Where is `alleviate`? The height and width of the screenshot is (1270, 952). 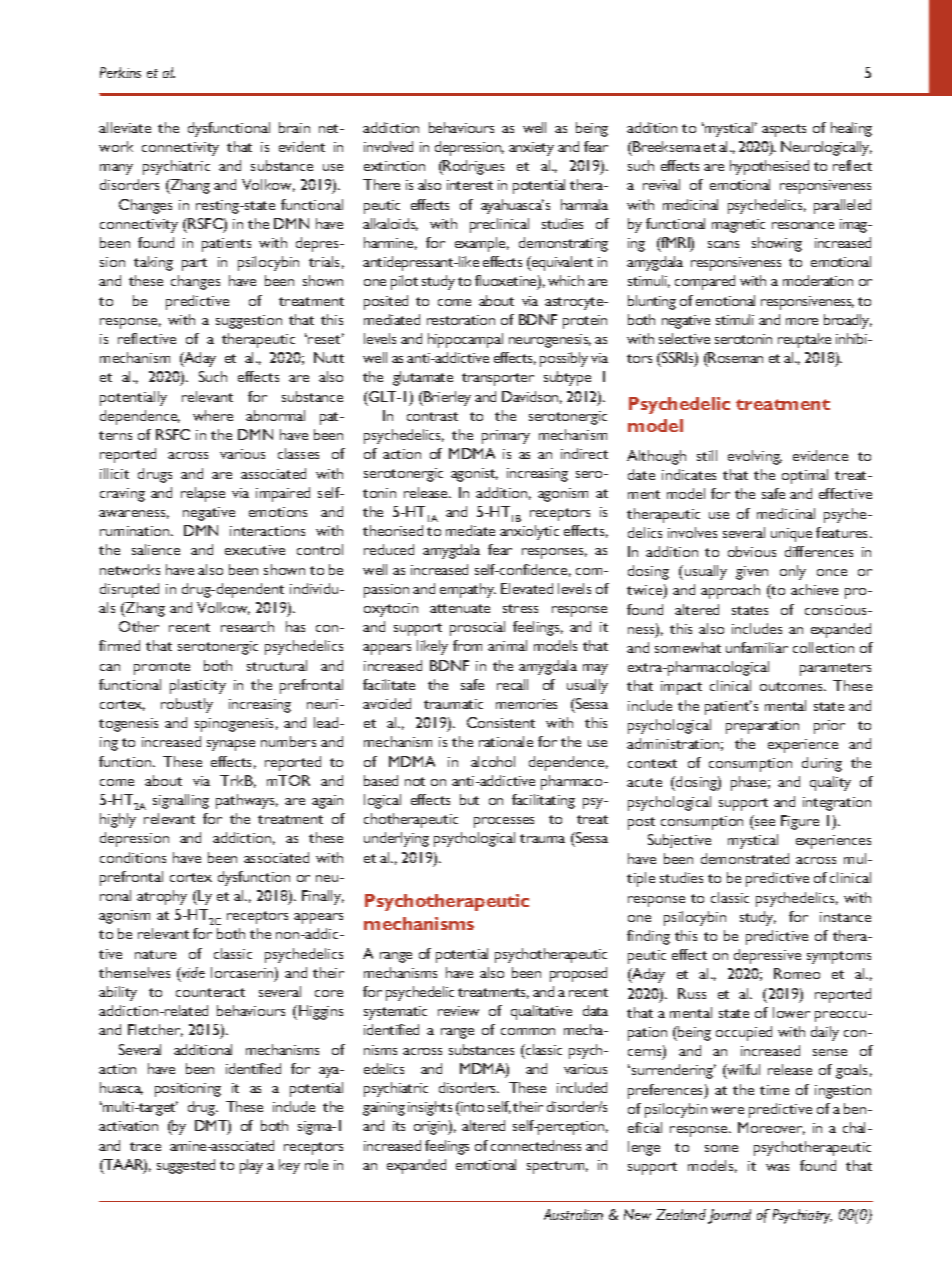
alleviate is located at coordinates (125, 127).
